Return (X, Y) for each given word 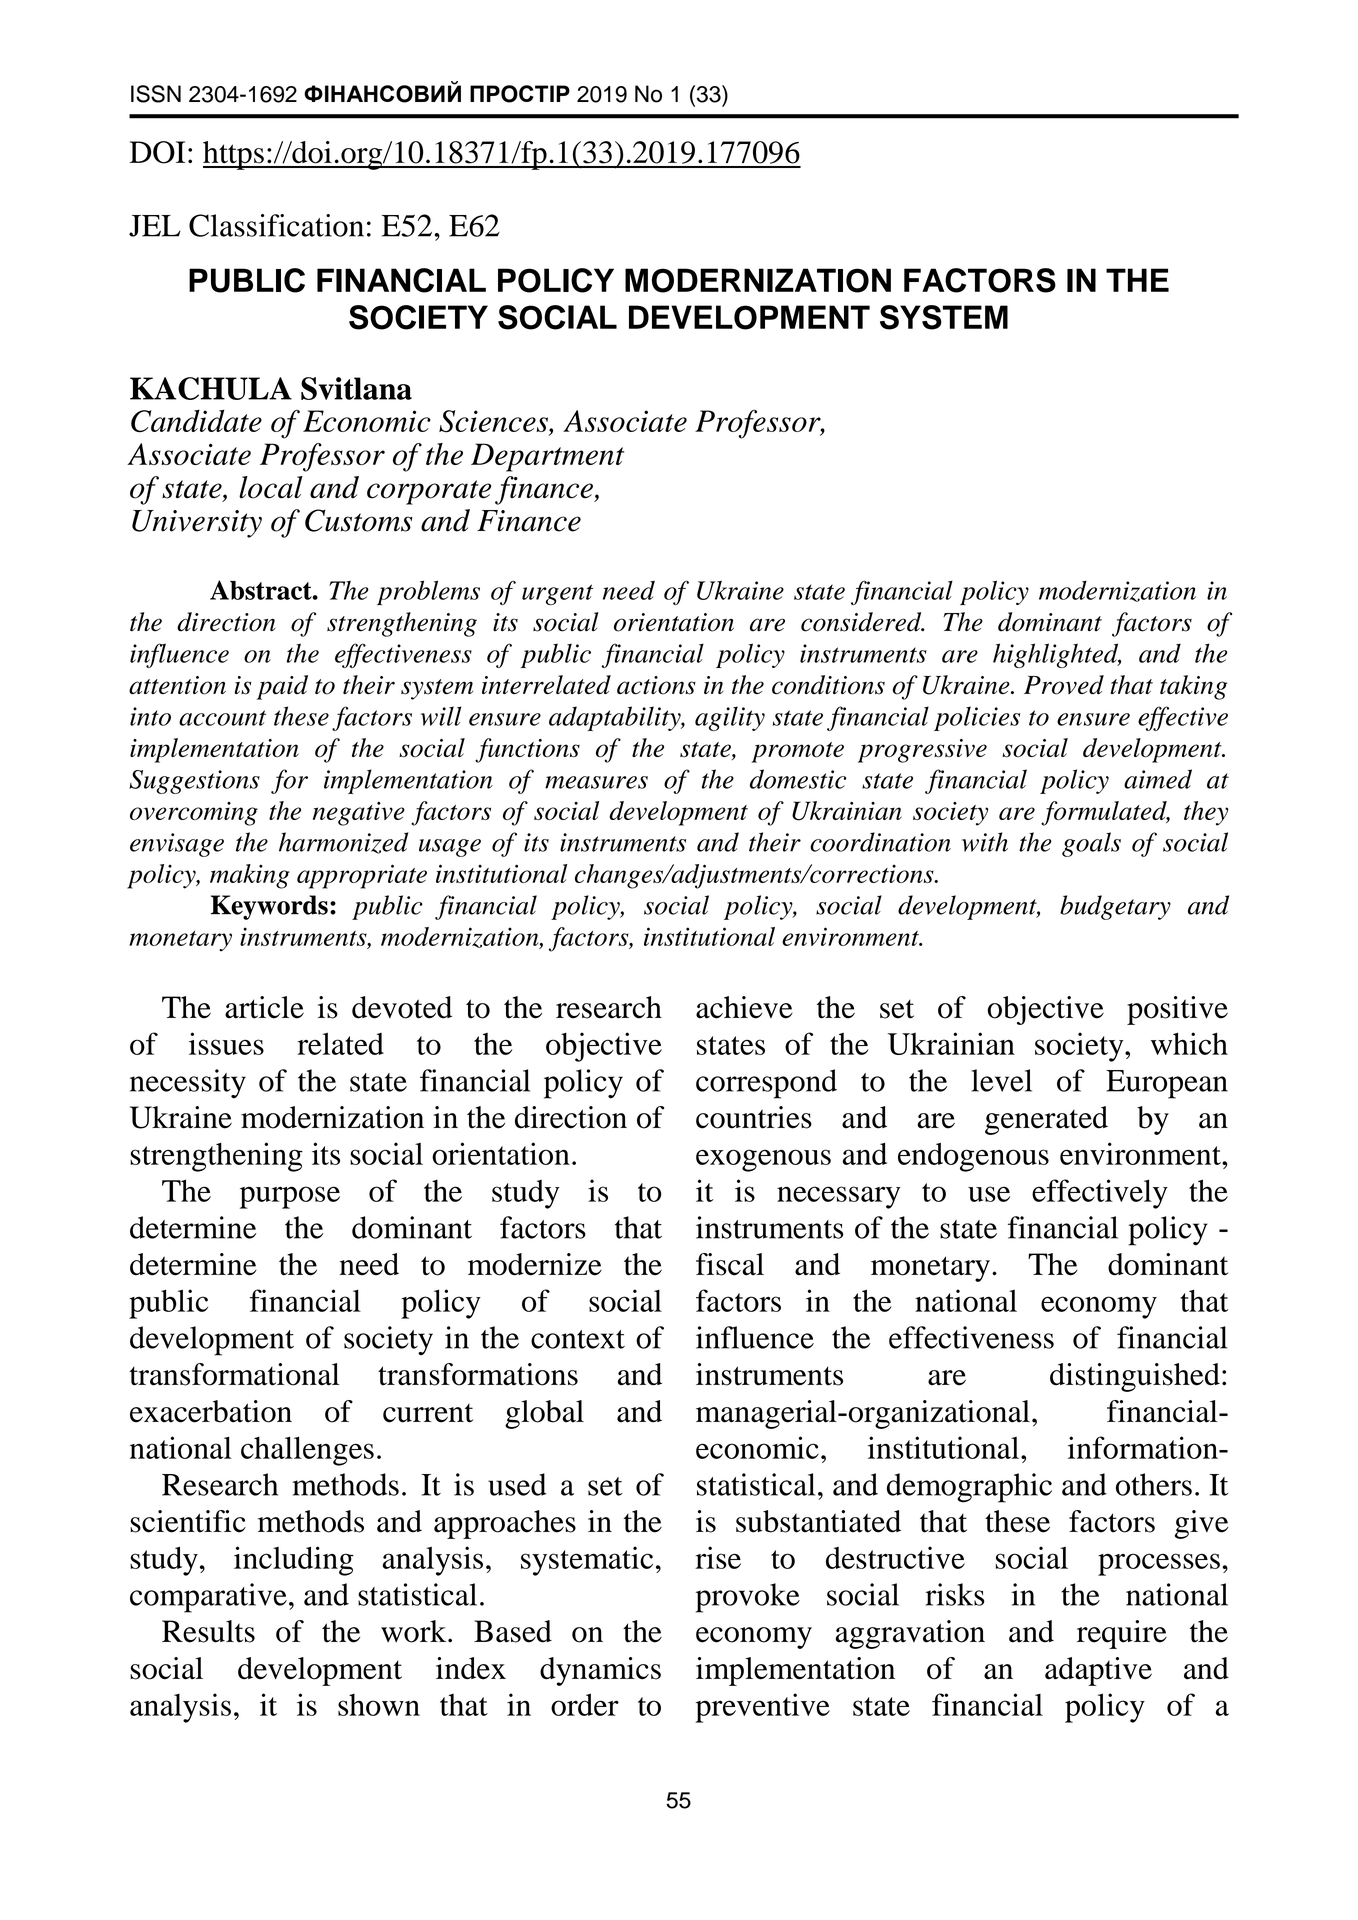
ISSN (156, 94)
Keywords (269, 907)
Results (208, 1631)
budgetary (1115, 907)
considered (862, 622)
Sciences (494, 422)
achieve (744, 1007)
